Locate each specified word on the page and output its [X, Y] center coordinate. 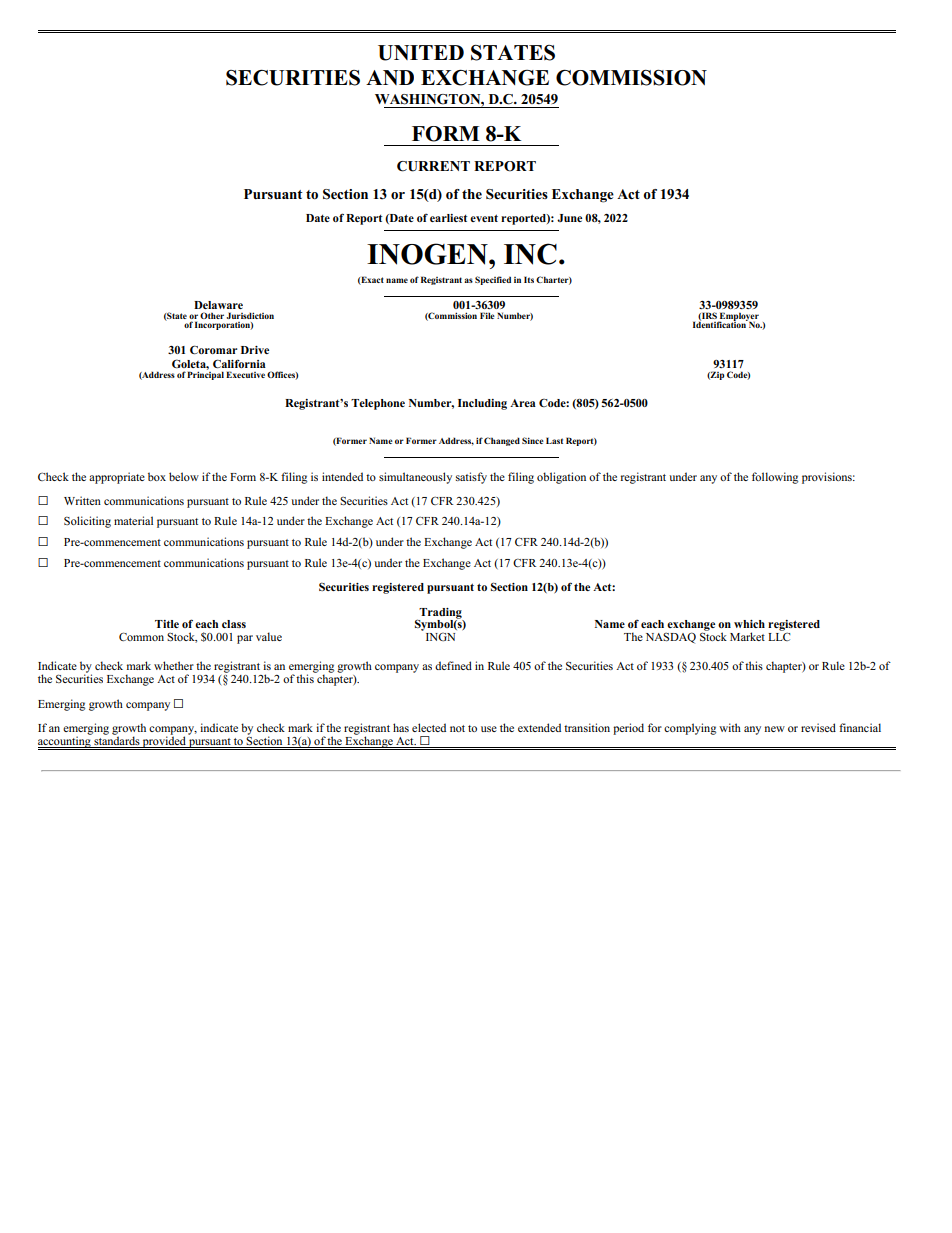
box [157, 476]
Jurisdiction [250, 315]
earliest [448, 218]
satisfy [471, 478]
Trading [441, 614]
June [569, 218]
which [749, 624]
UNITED [421, 53]
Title [167, 624]
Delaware [218, 305]
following [775, 478]
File [487, 315]
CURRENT [433, 166]
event [484, 218]
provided [164, 742]
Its [529, 279]
